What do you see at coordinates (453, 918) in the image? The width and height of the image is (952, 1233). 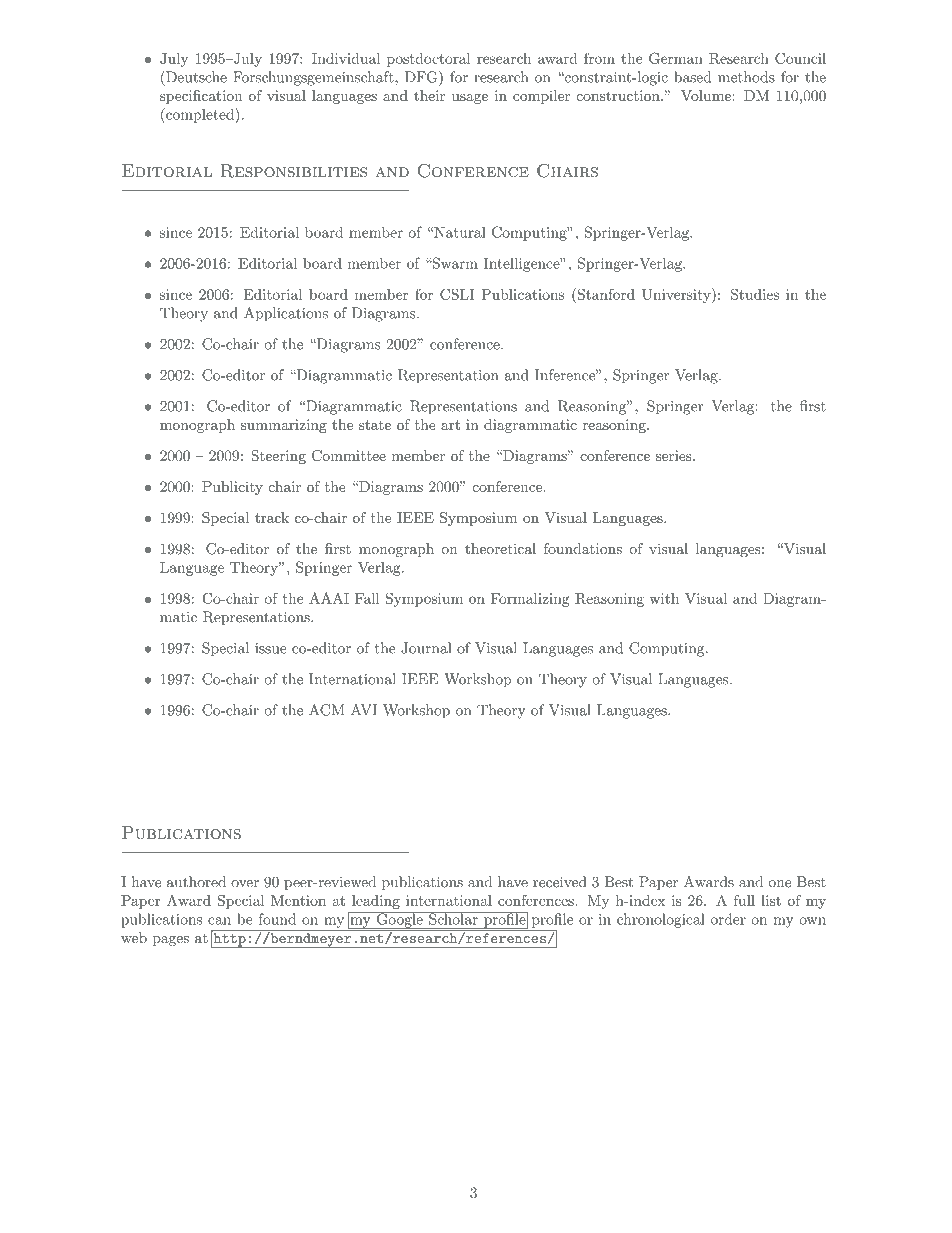 I see `Scholar` at bounding box center [453, 918].
